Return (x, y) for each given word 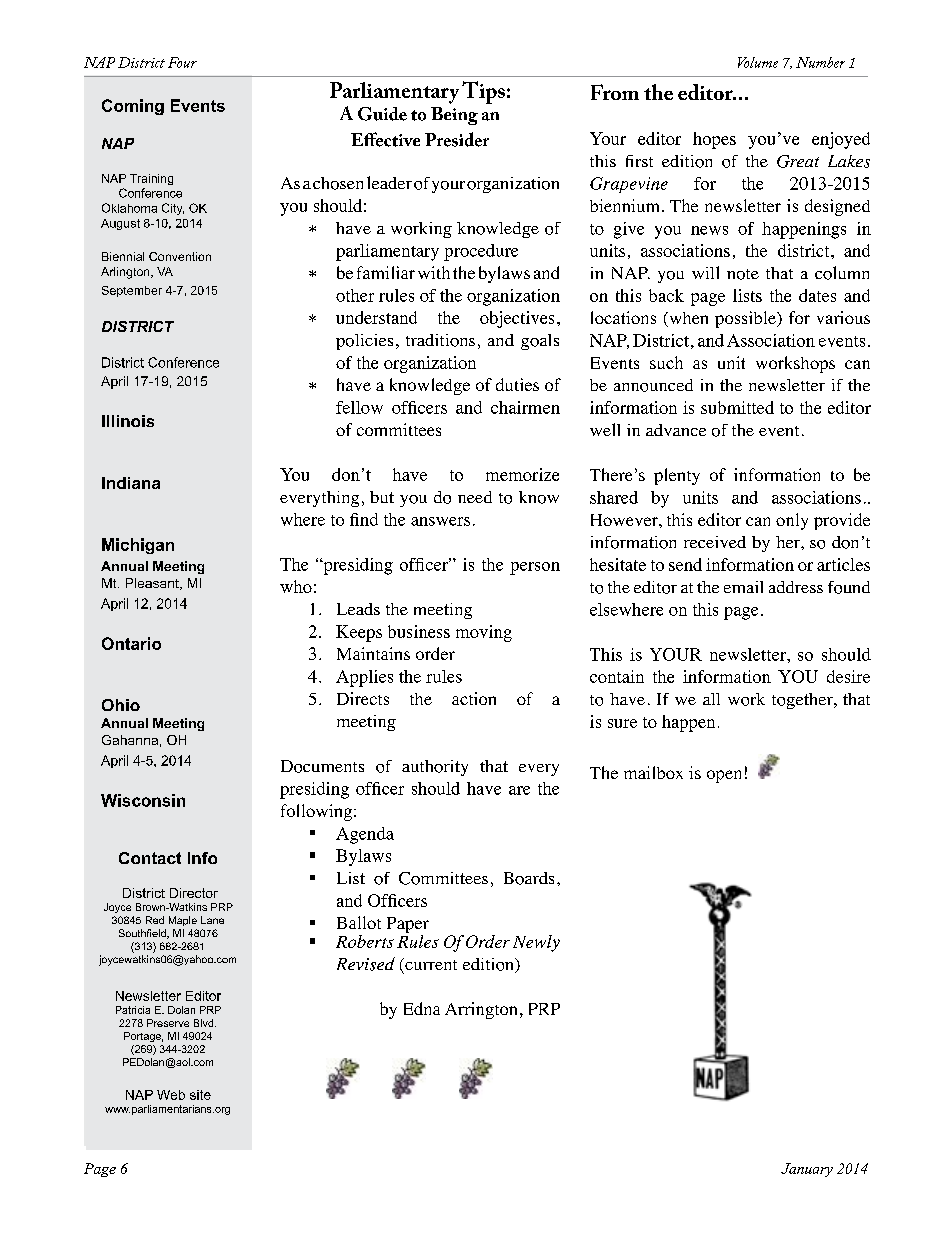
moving (484, 633)
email (743, 587)
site (200, 1095)
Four (182, 62)
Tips (483, 92)
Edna (422, 1008)
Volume (758, 62)
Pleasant (153, 584)
